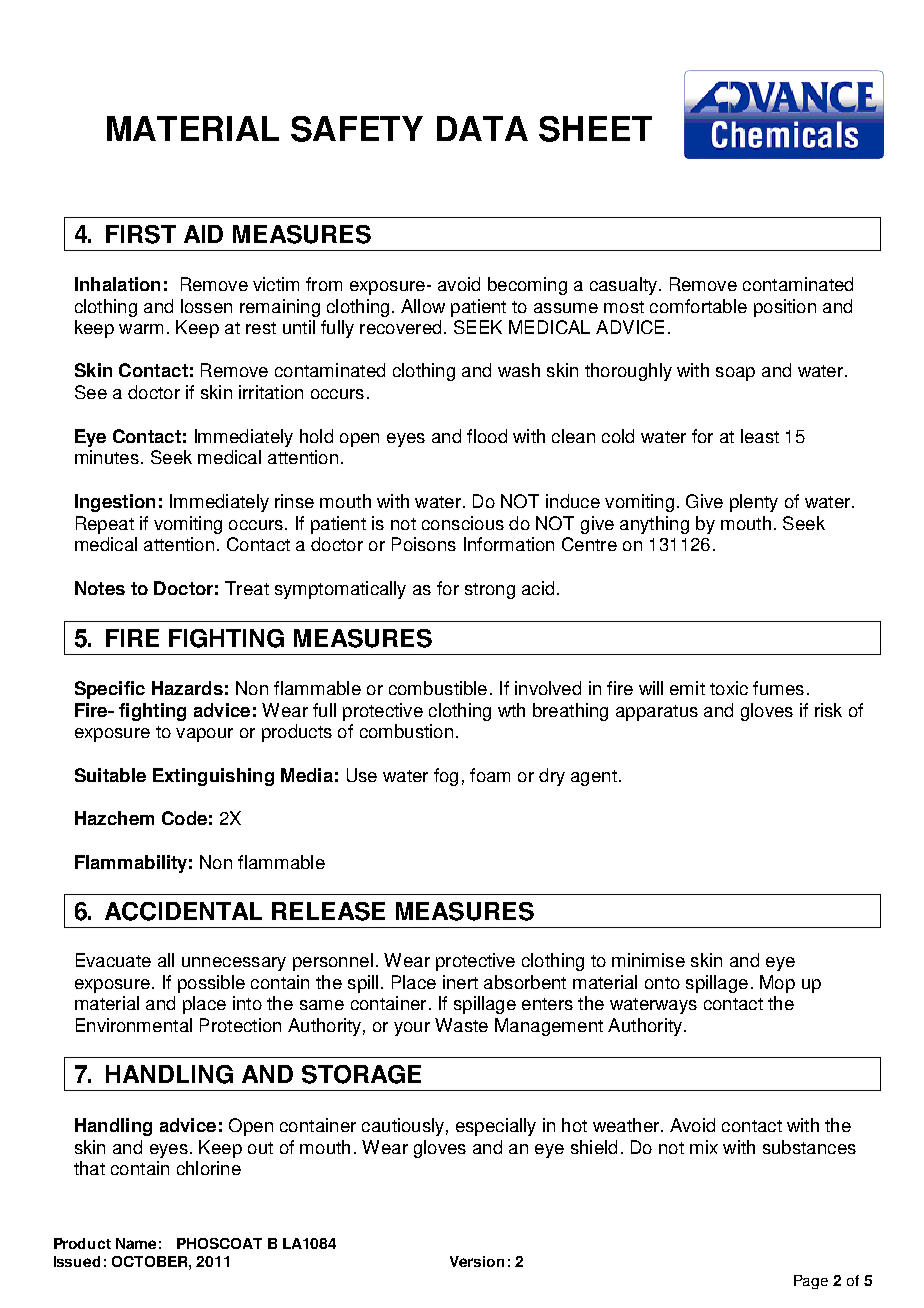 This image has width=924, height=1308. What do you see at coordinates (477, 1261) in the image?
I see `Version` at bounding box center [477, 1261].
